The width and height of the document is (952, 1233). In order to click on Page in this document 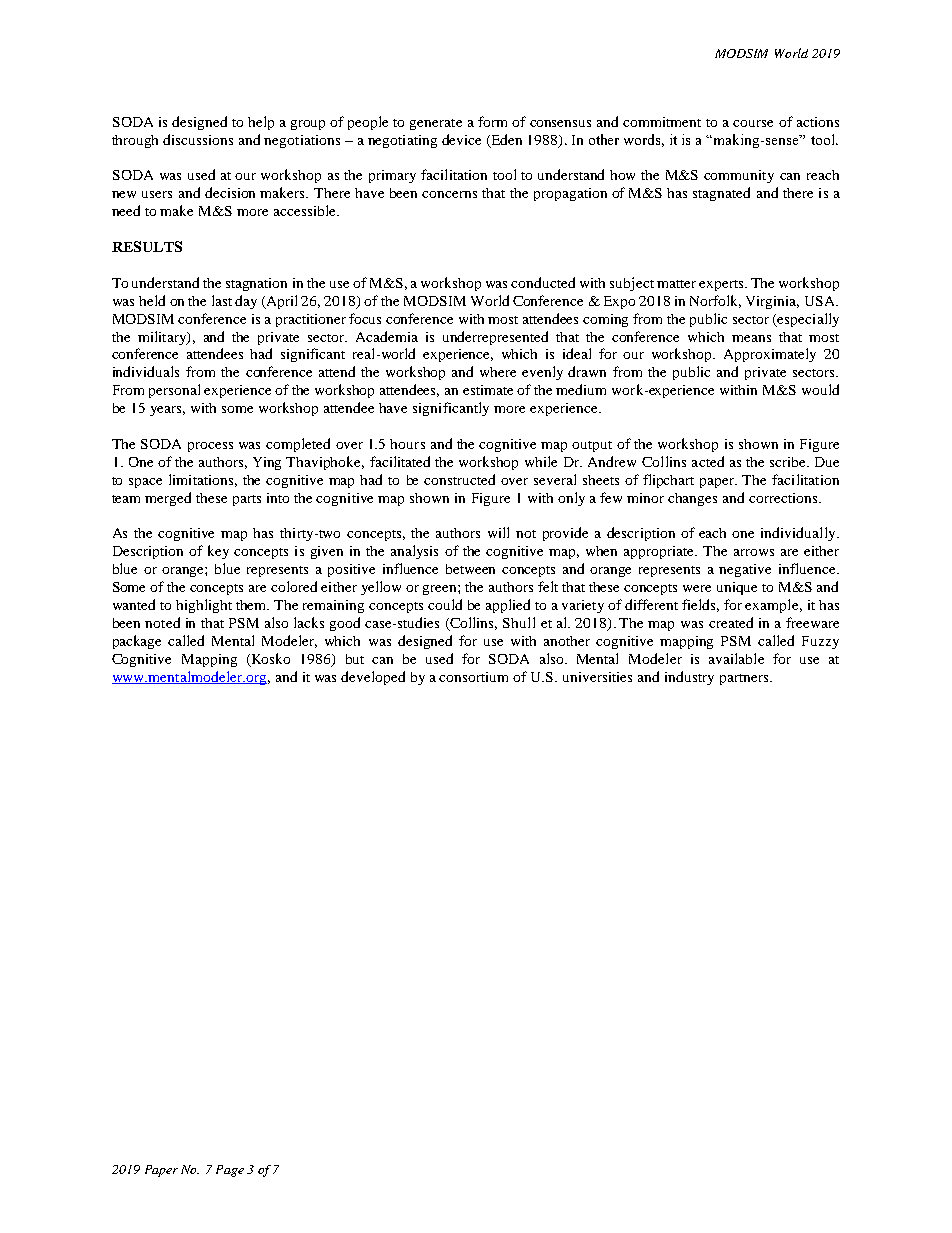, I will do `click(230, 1171)`.
